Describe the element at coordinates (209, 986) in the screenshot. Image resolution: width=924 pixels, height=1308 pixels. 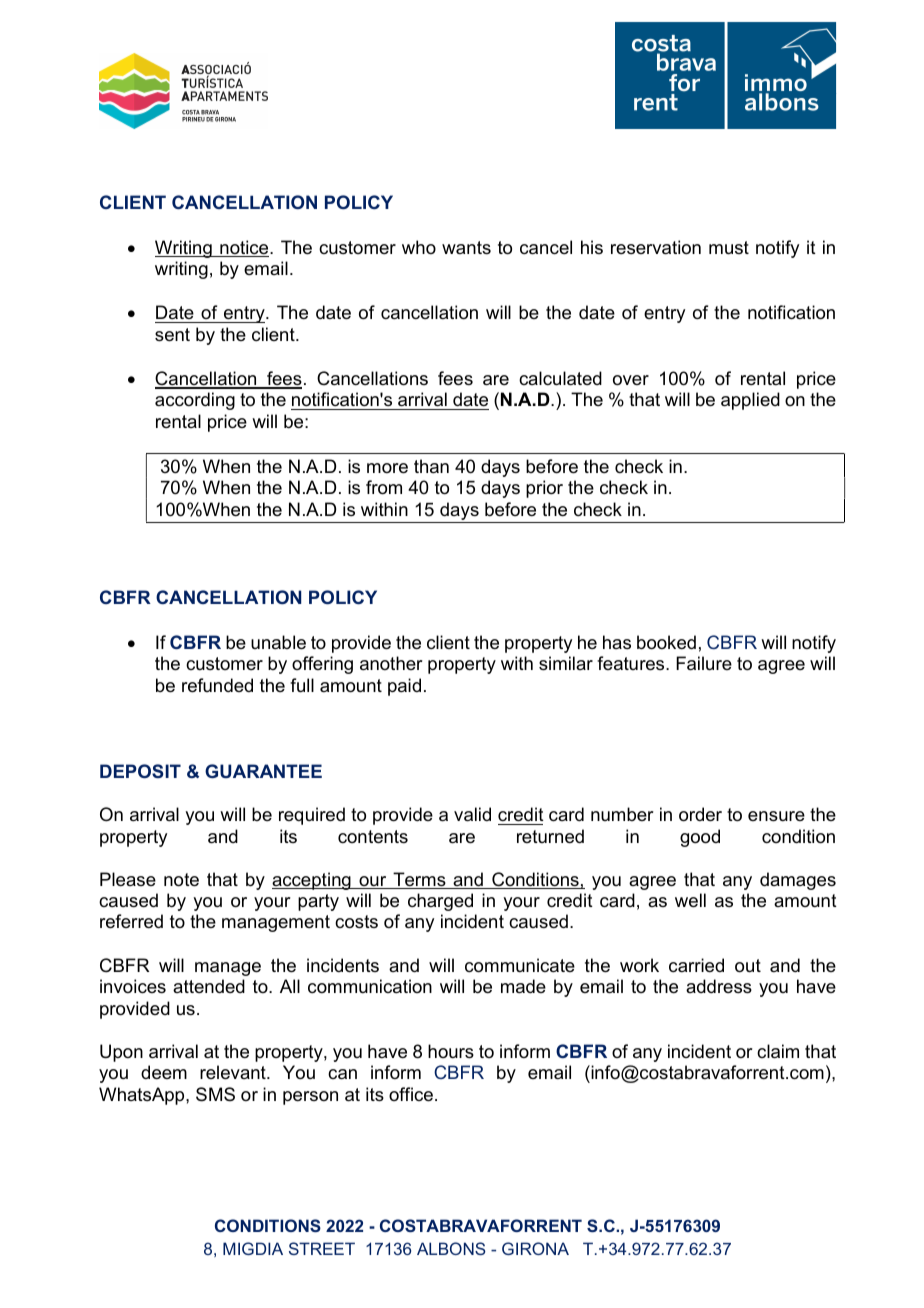
I see `attended` at that location.
